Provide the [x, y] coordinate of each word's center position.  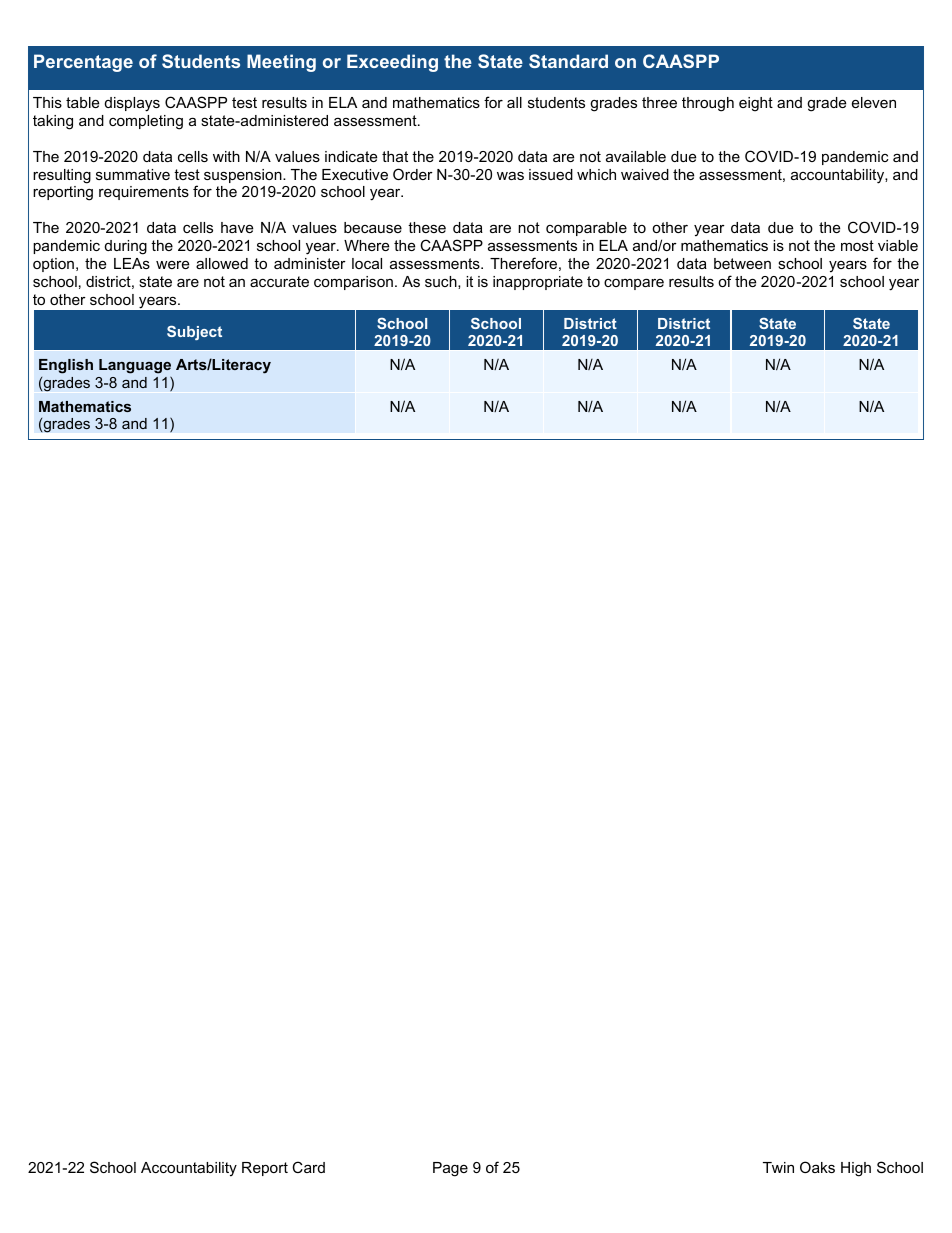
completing [146, 122]
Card [308, 1167]
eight [756, 104]
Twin [778, 1167]
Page [450, 1169]
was [510, 175]
